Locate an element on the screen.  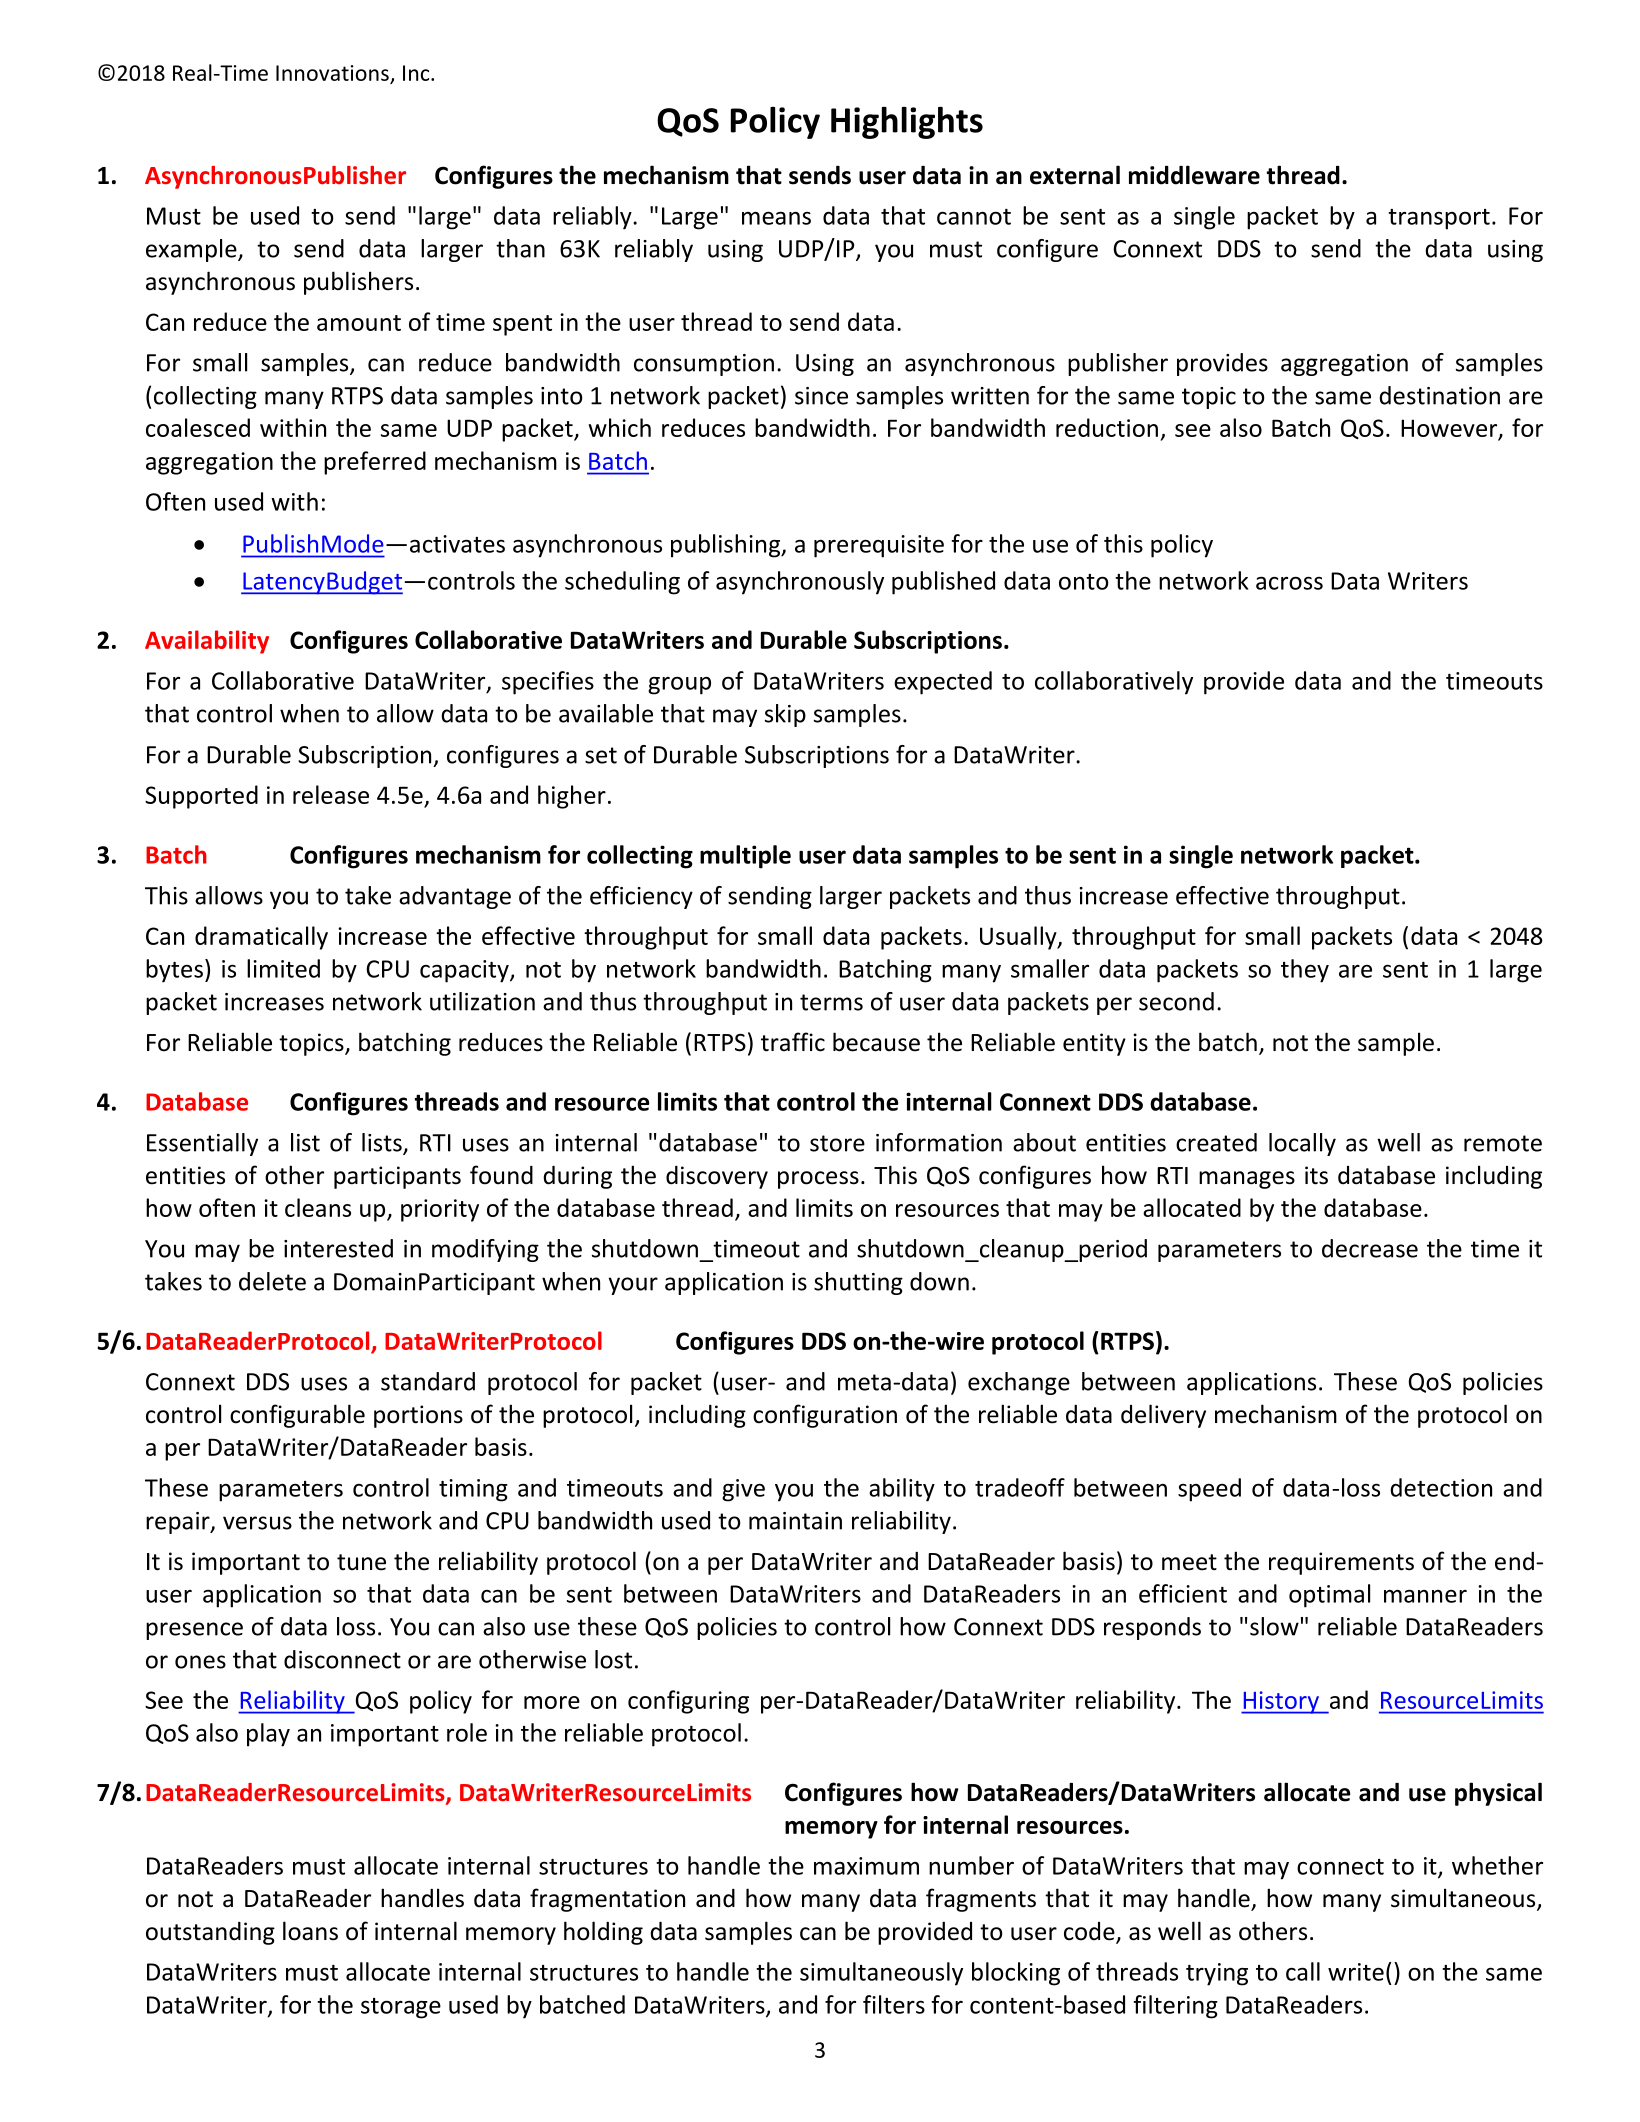
loans is located at coordinates (310, 1931).
